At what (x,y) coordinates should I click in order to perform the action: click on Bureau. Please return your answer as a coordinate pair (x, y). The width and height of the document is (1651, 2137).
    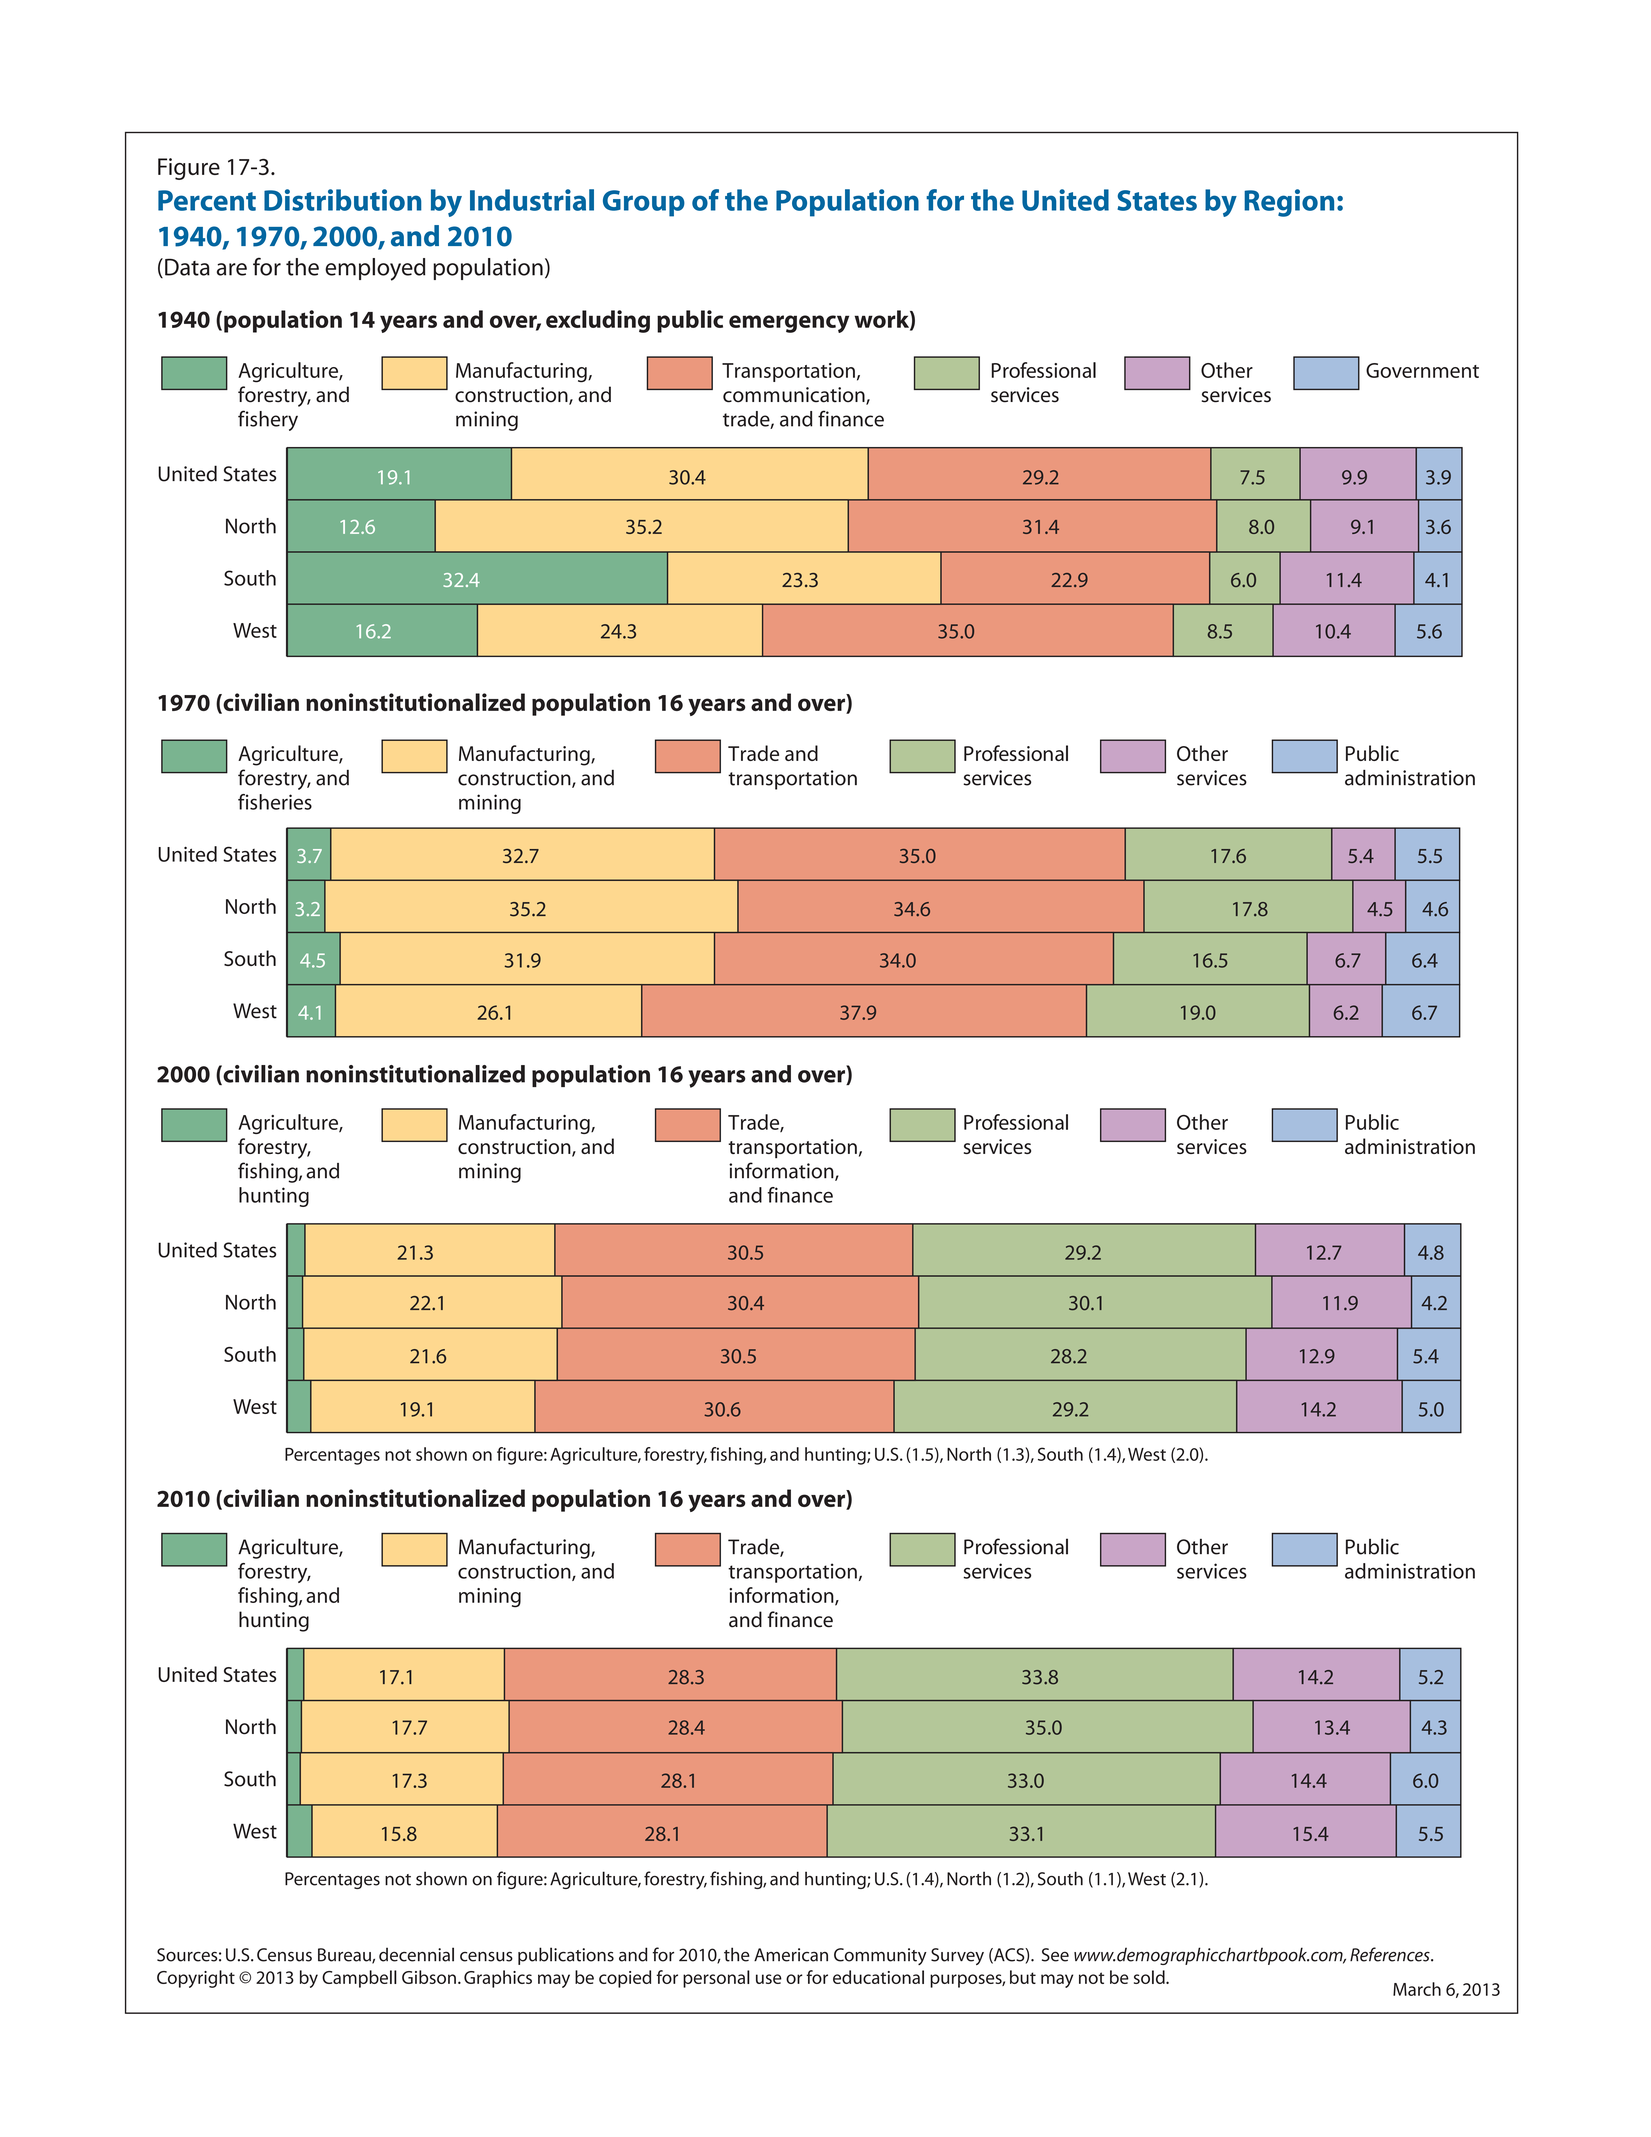
    Looking at the image, I should click on (345, 1956).
